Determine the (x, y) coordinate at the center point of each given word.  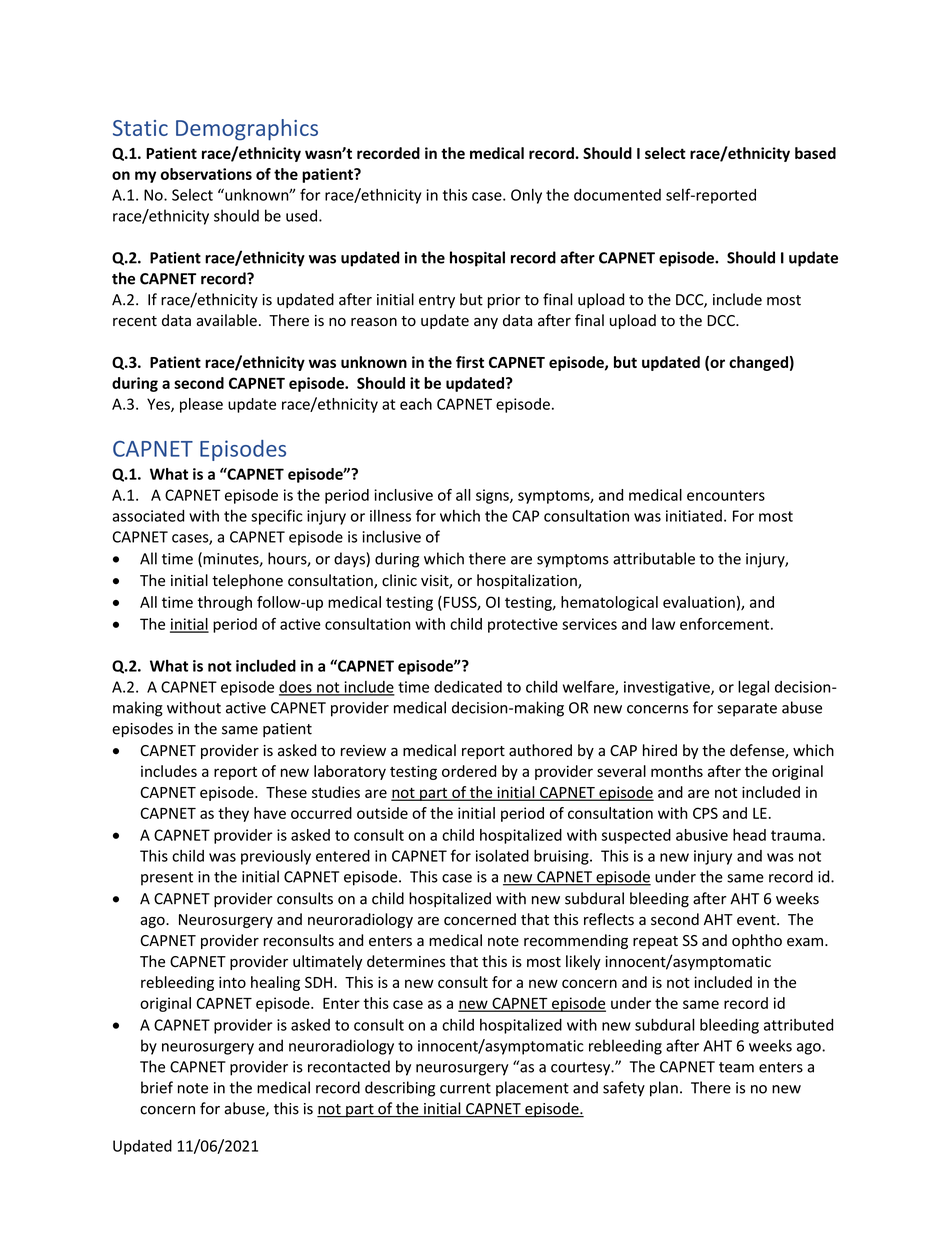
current (465, 1088)
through (225, 603)
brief (157, 1087)
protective (523, 625)
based (815, 153)
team (736, 1067)
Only (526, 196)
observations (206, 174)
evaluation (699, 602)
